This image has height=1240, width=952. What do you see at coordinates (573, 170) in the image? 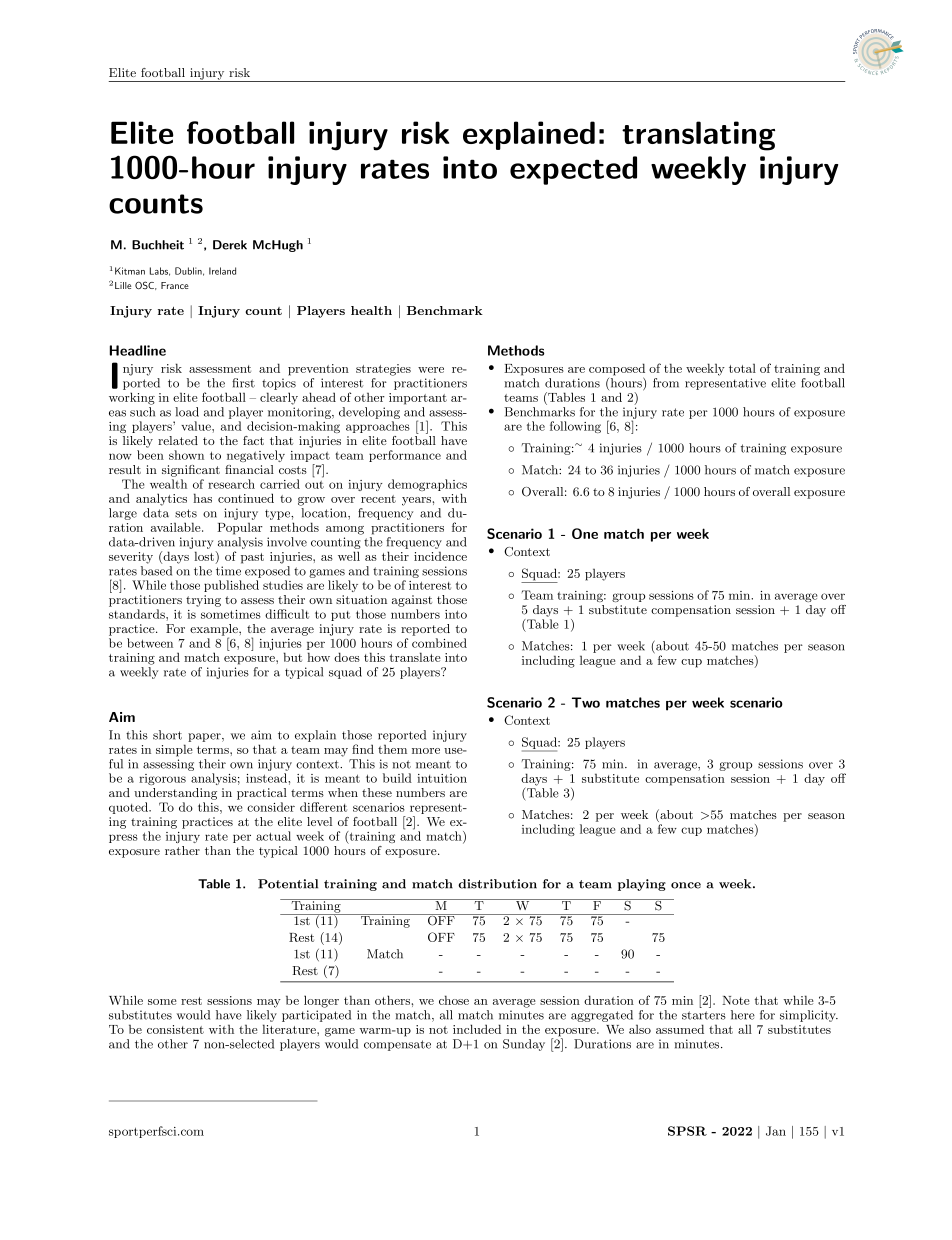
I see `expected` at bounding box center [573, 170].
